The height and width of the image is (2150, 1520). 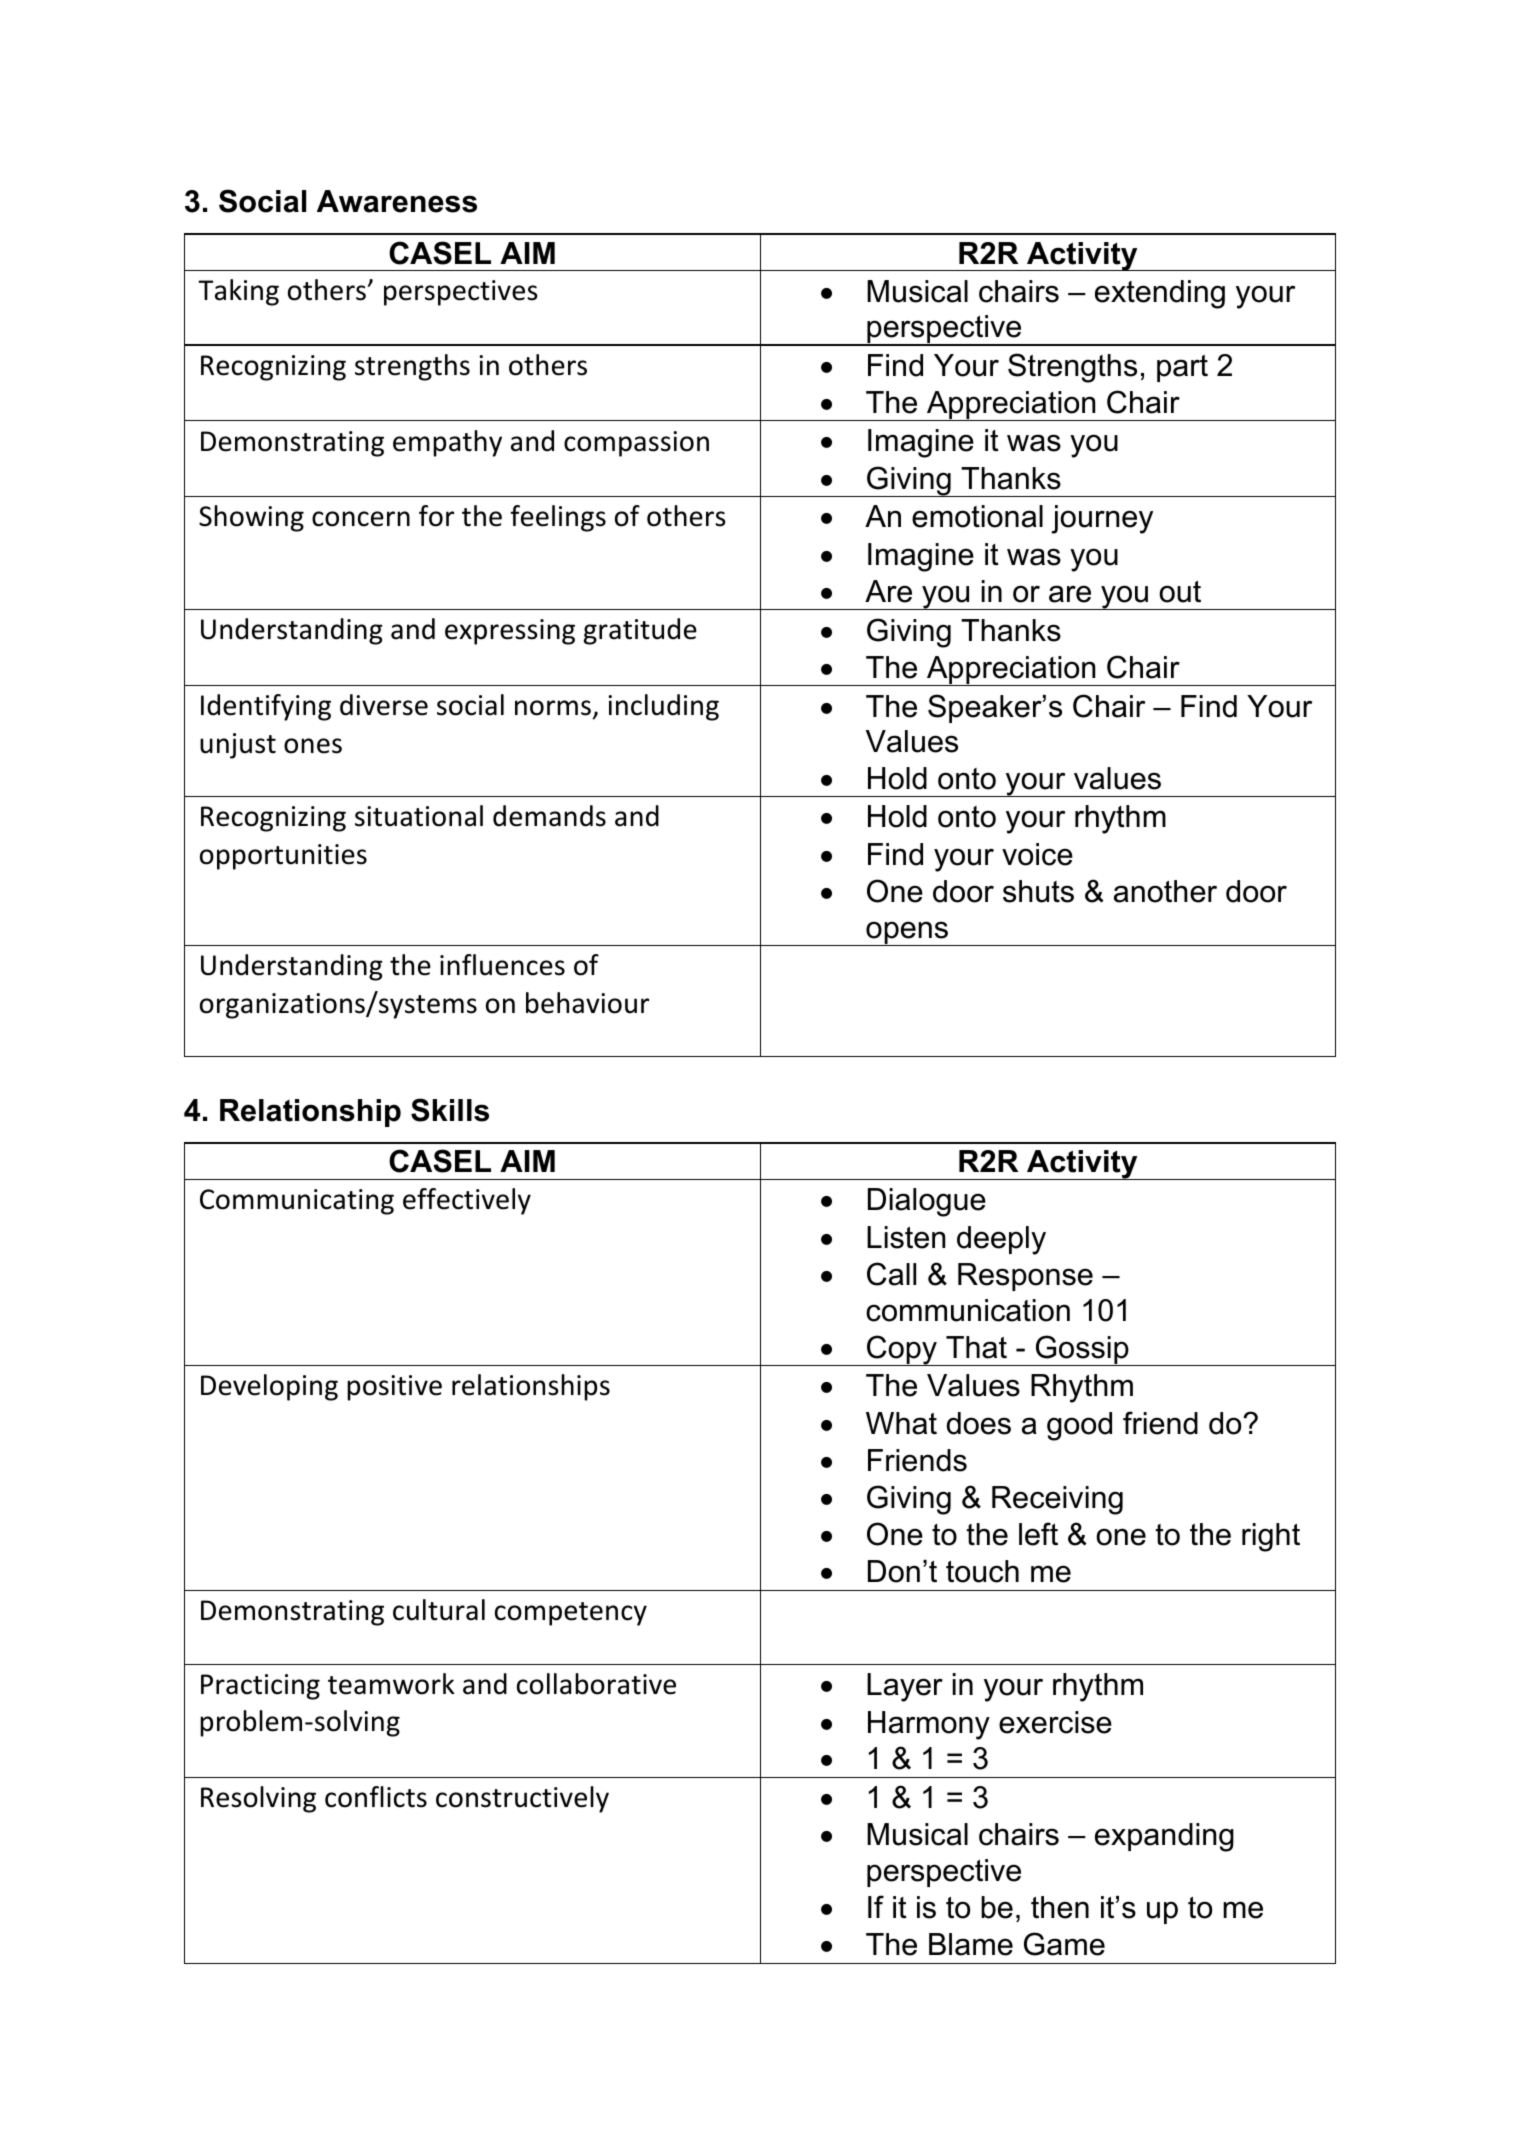 I want to click on Awareness, so click(x=397, y=201).
